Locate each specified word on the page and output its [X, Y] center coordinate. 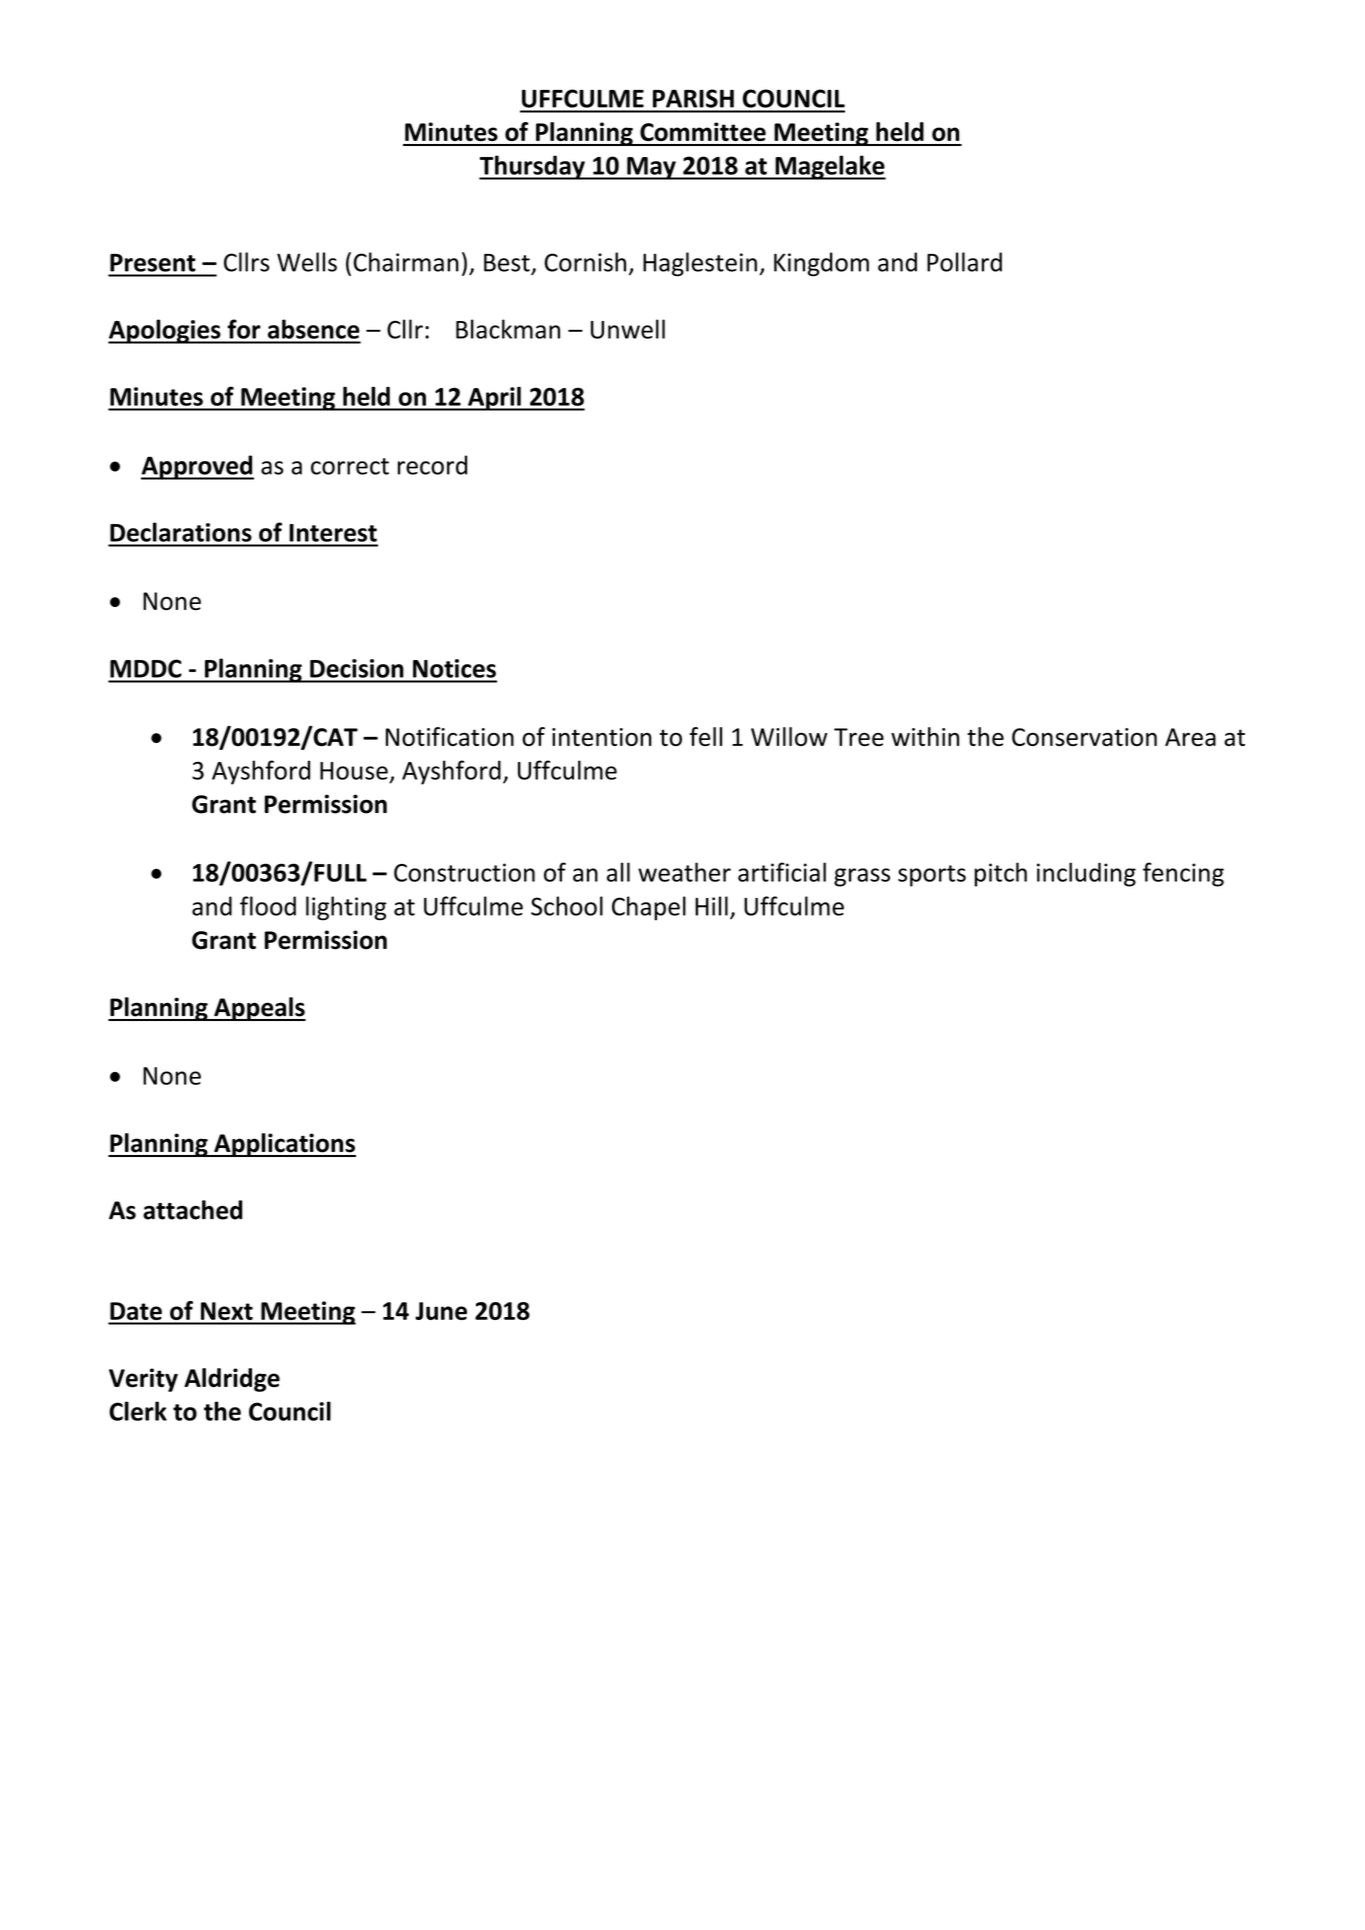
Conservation [1084, 737]
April [494, 398]
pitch [1001, 874]
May [651, 168]
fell [706, 736]
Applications [284, 1145]
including [1086, 874]
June [441, 1311]
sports [932, 876]
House [354, 771]
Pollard [964, 262]
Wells [307, 262]
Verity [143, 1380]
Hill [711, 906]
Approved [197, 467]
